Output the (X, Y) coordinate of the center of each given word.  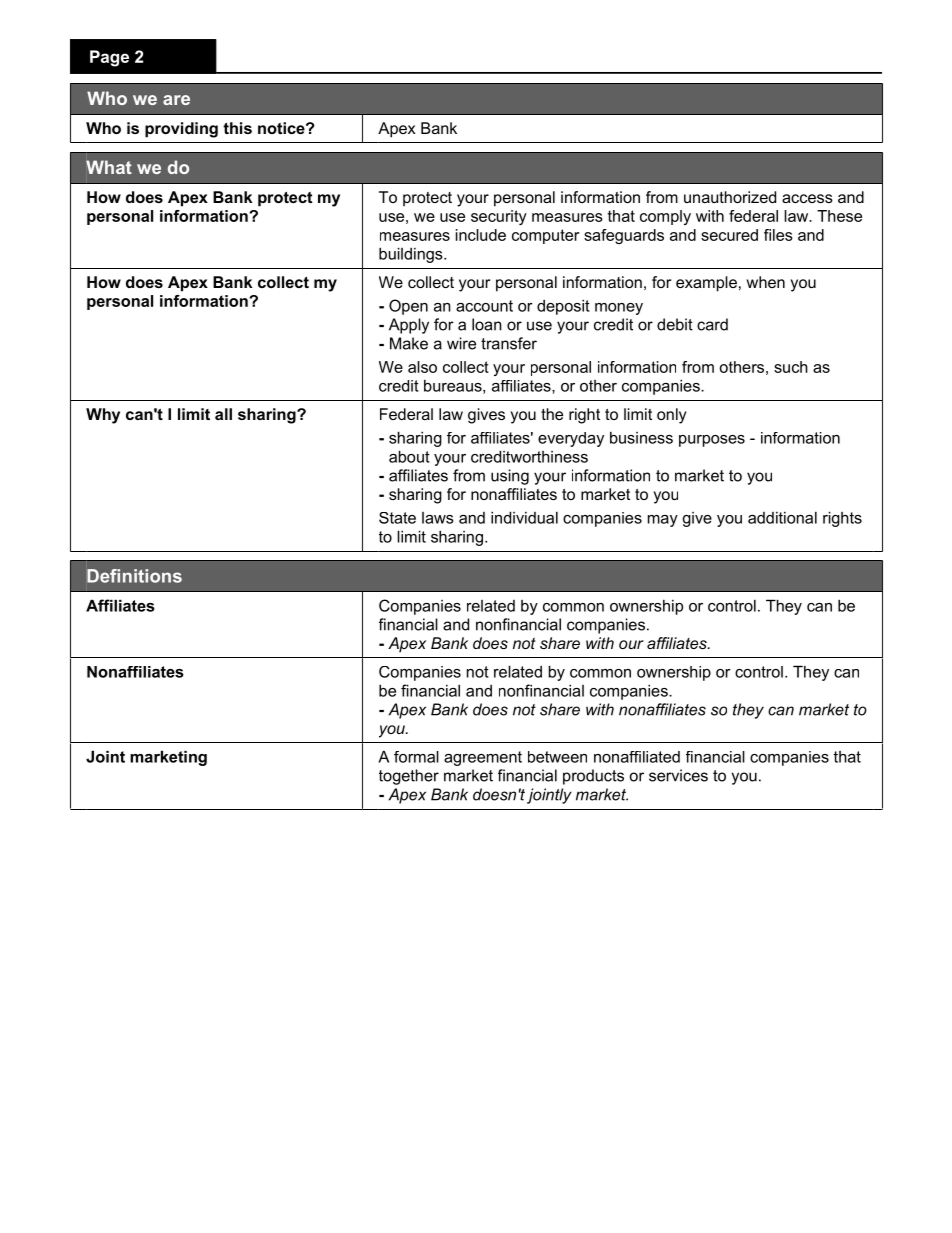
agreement (483, 758)
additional (782, 517)
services (678, 775)
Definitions (134, 576)
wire (461, 343)
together (409, 777)
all (223, 414)
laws (438, 518)
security (499, 217)
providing (181, 130)
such (791, 367)
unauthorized (730, 197)
